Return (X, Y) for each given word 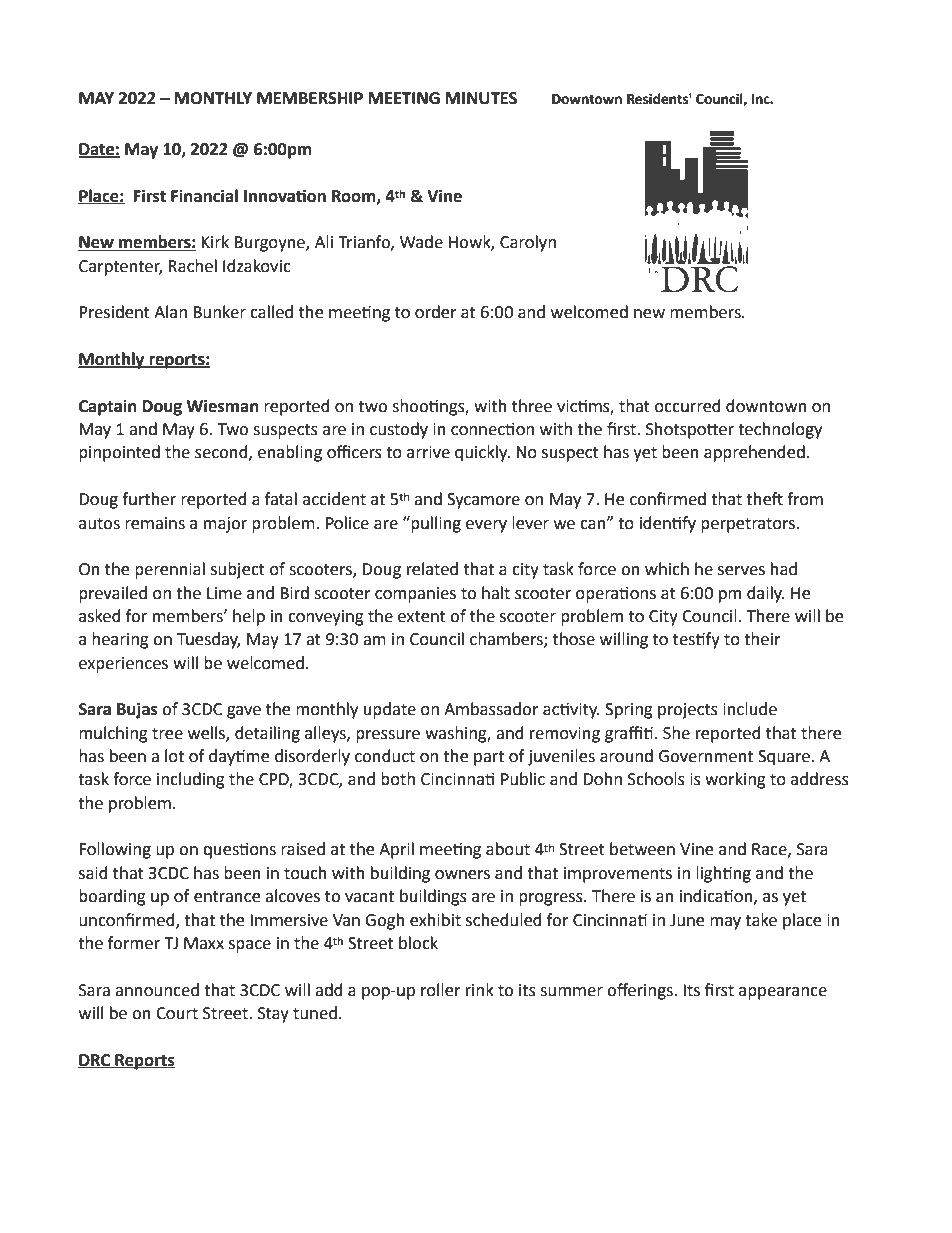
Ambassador (491, 709)
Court (177, 1013)
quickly (482, 453)
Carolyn (528, 243)
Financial (204, 196)
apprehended (754, 453)
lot (174, 756)
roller (441, 990)
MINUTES (481, 98)
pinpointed (119, 453)
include (750, 709)
